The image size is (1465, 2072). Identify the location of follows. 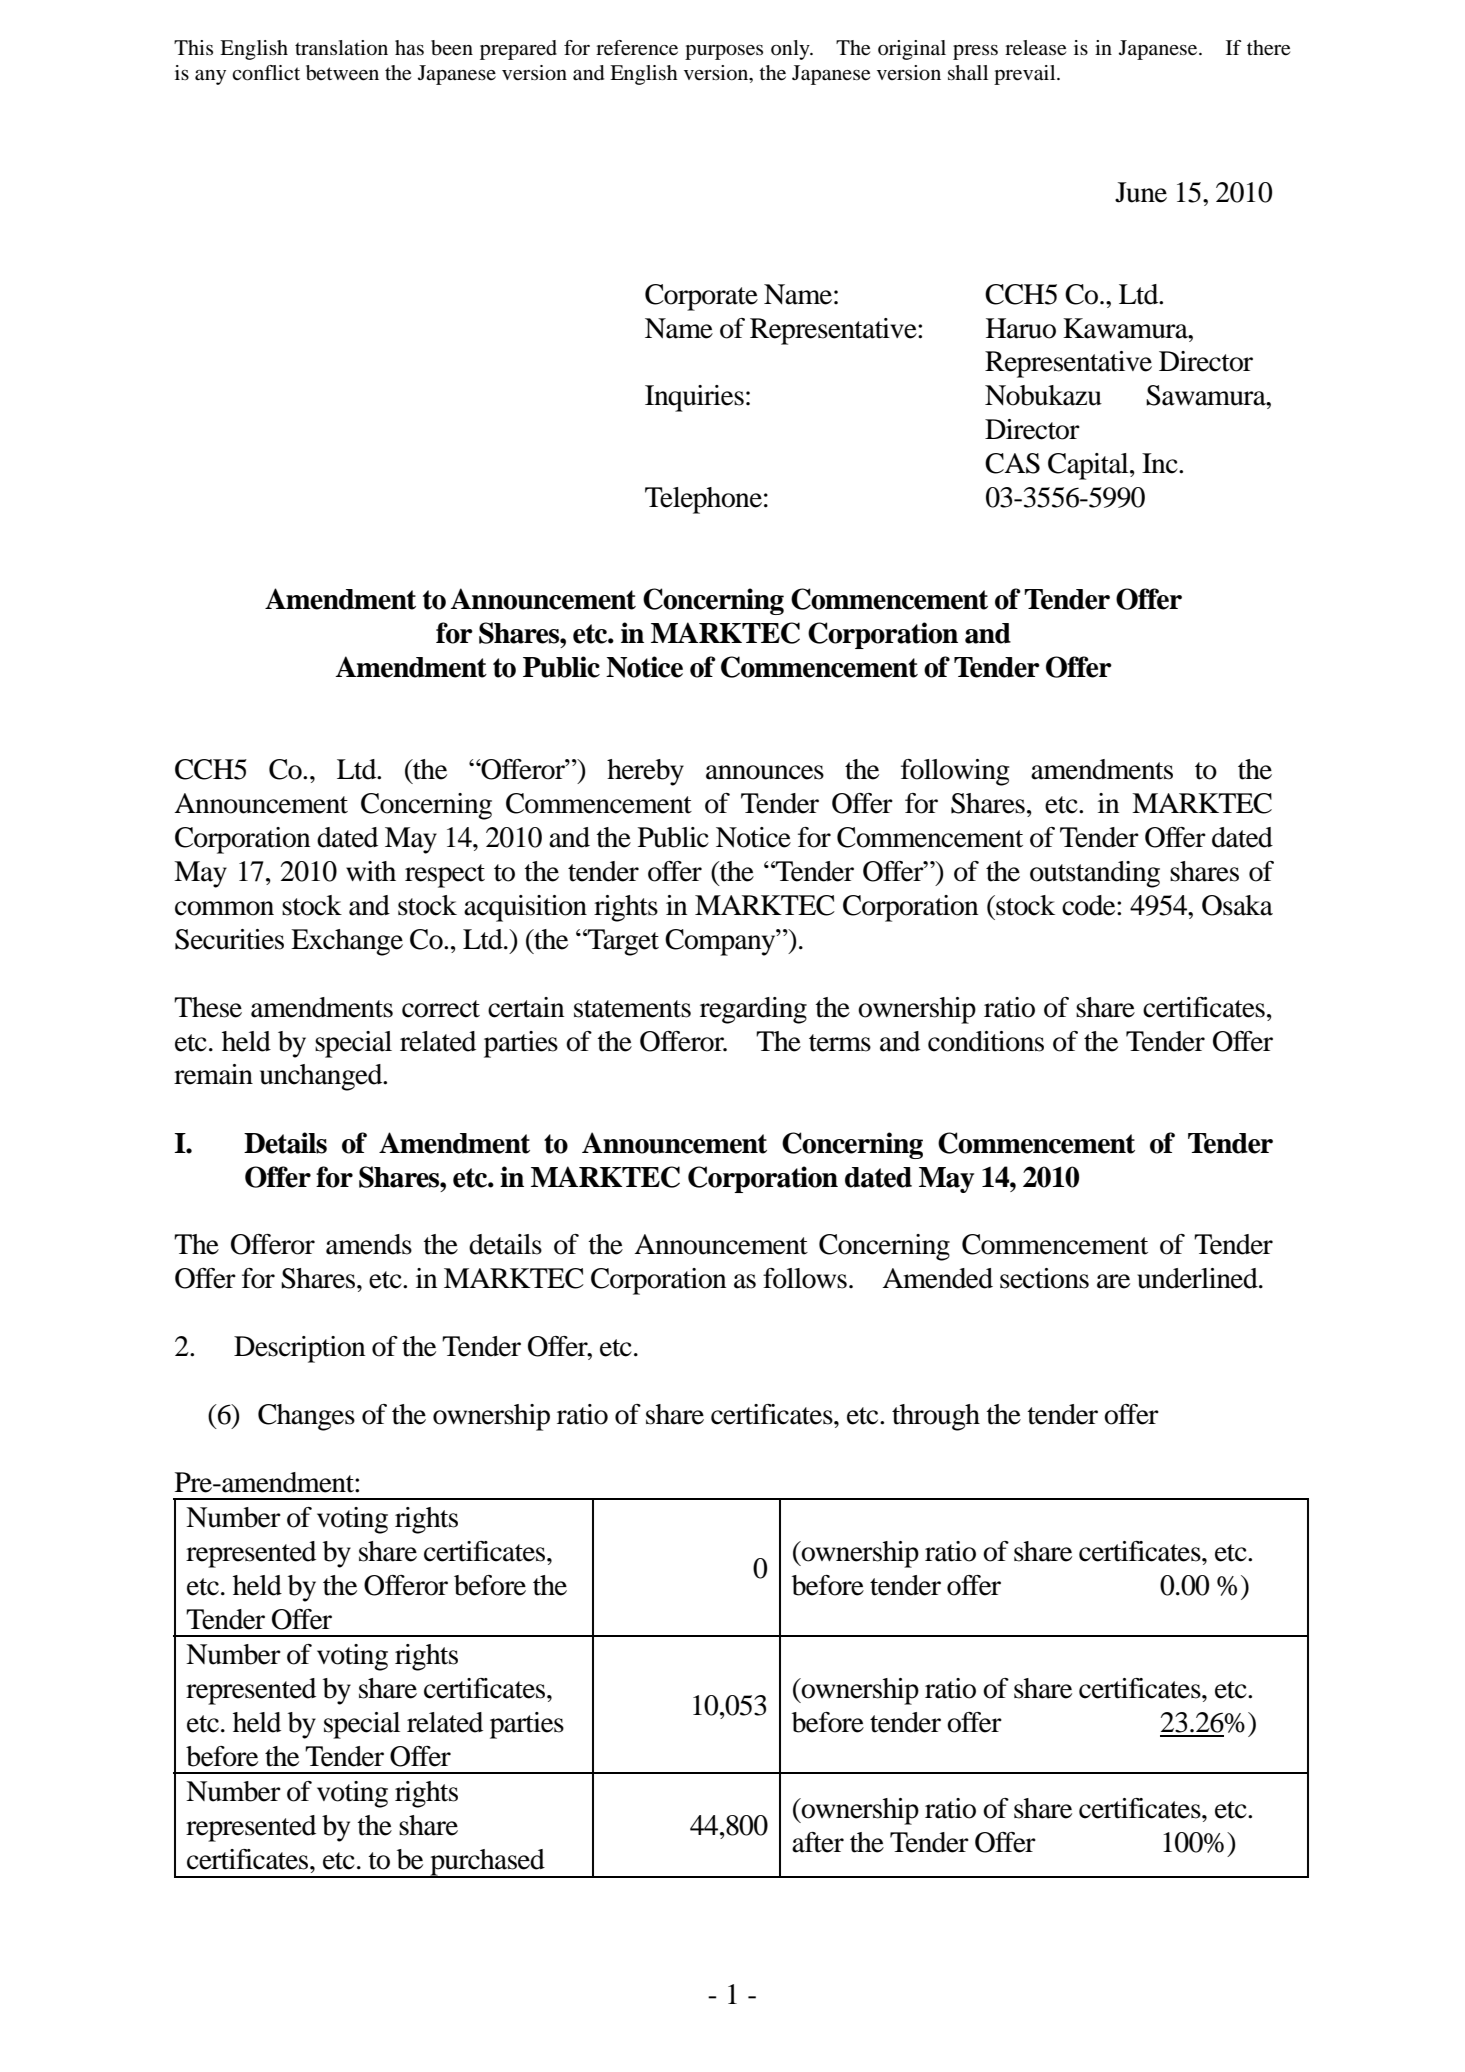
(805, 1278).
